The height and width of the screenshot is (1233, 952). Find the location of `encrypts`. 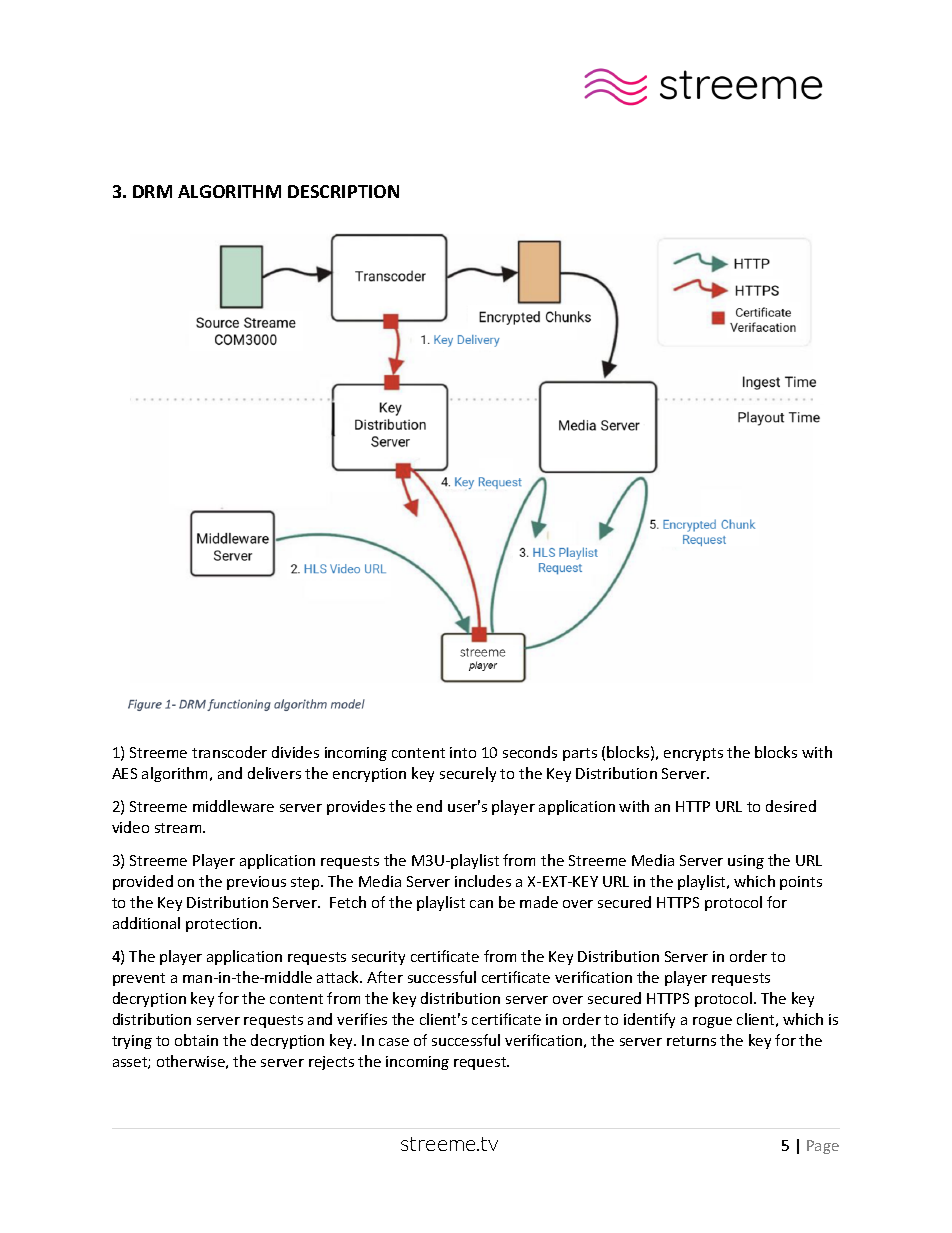

encrypts is located at coordinates (693, 754).
